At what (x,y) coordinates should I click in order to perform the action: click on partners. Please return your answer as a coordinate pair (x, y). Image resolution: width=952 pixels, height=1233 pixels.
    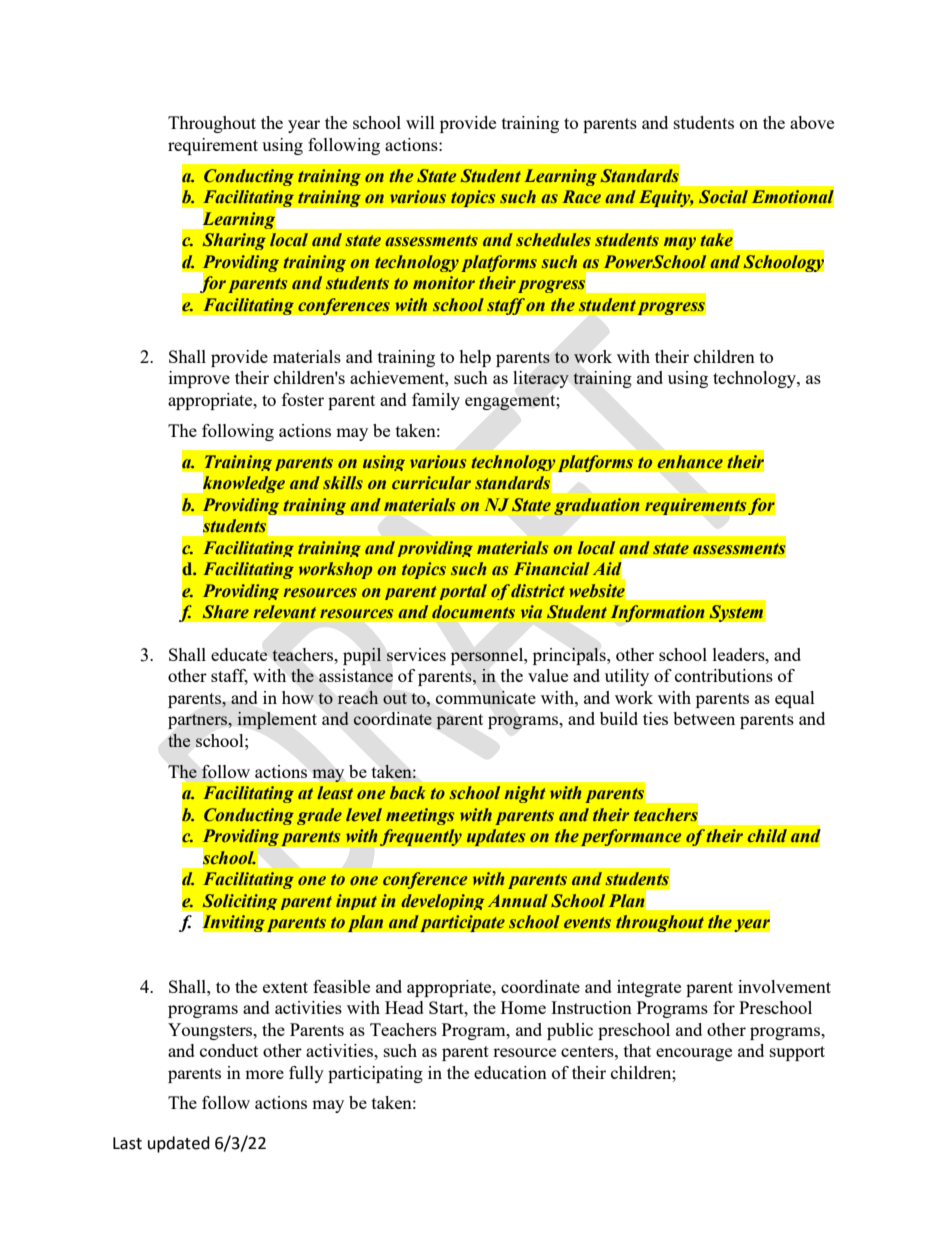
    Looking at the image, I should click on (199, 721).
